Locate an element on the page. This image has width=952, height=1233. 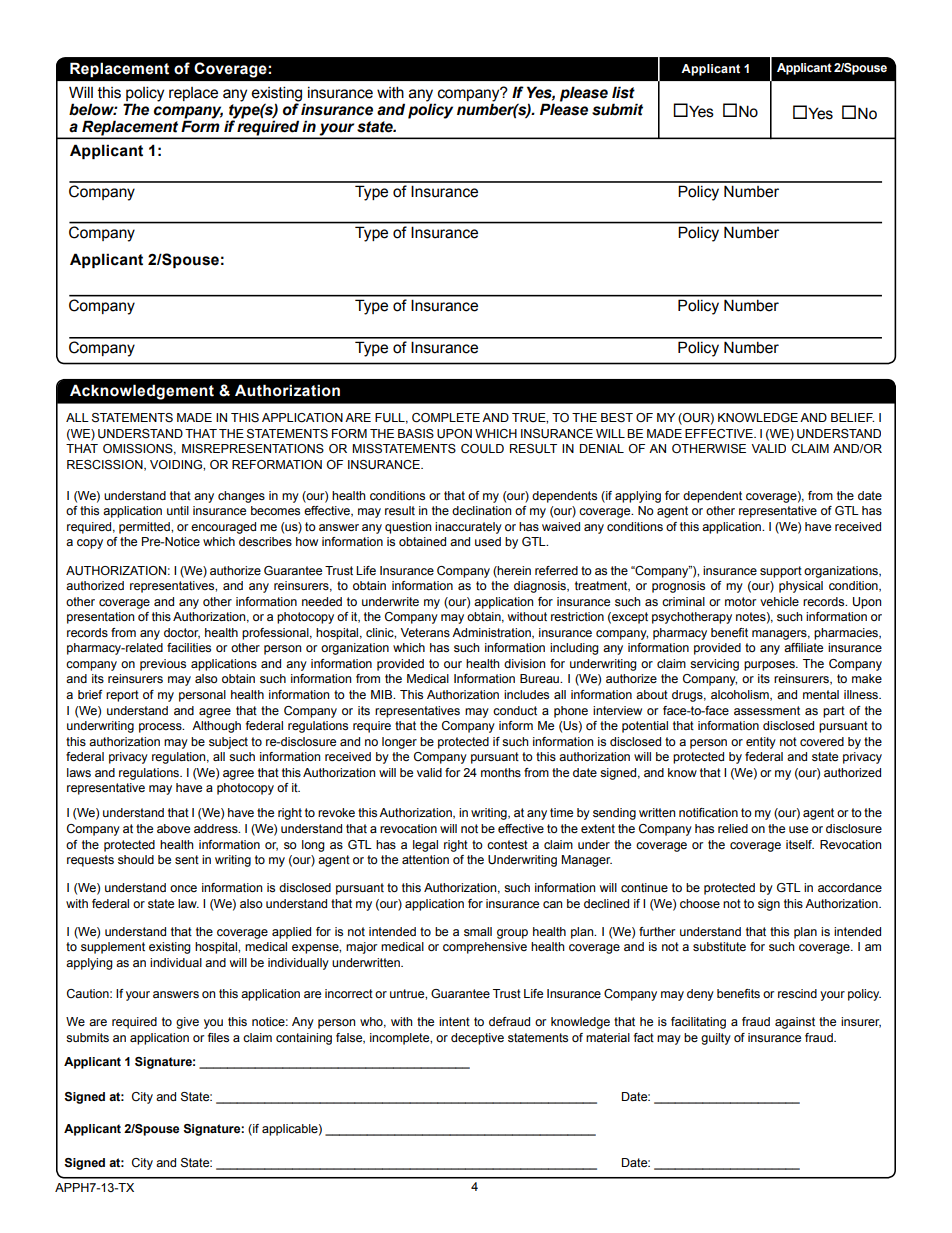
intent is located at coordinates (454, 1021).
